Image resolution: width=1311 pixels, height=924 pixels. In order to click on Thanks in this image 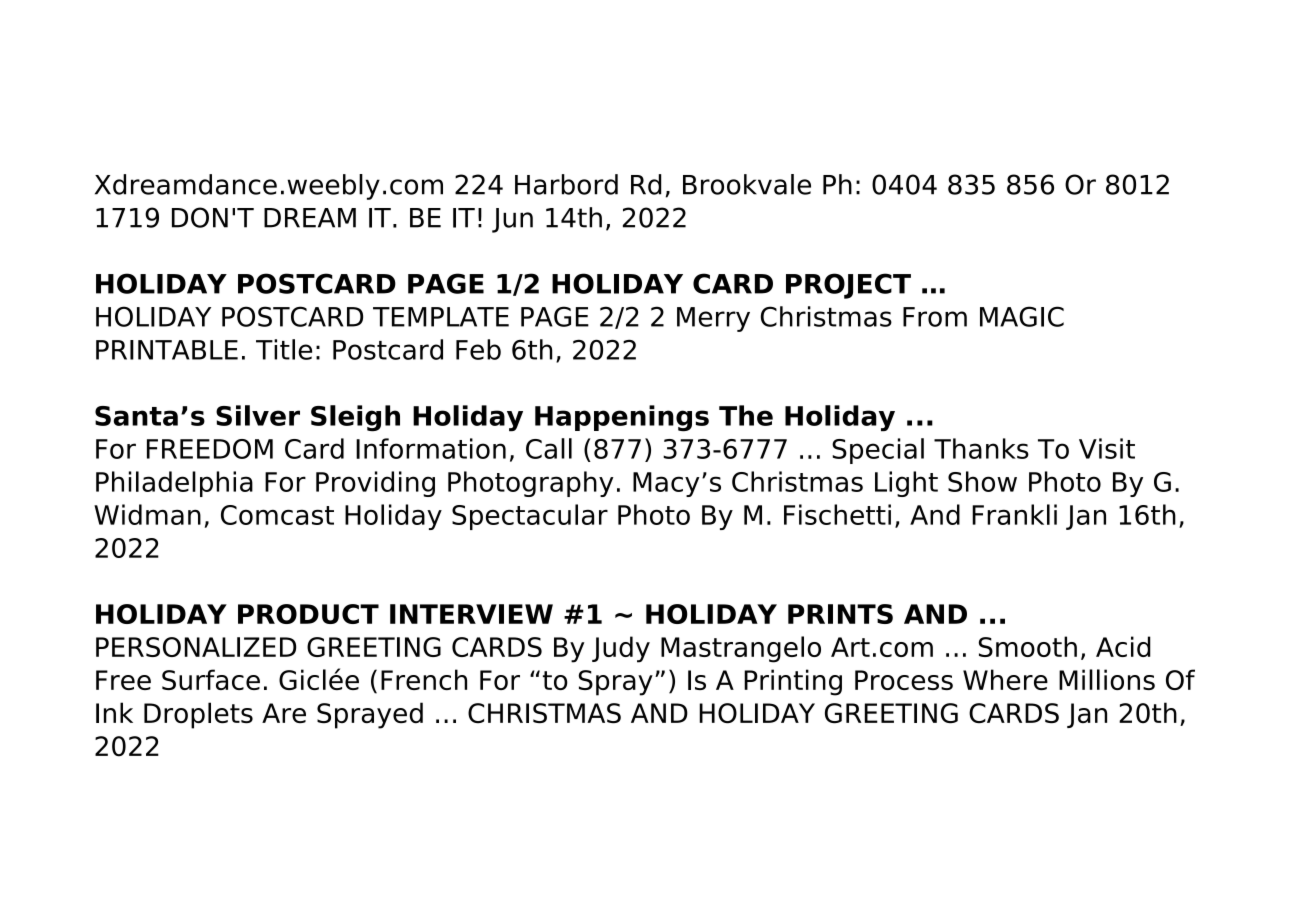, I will do `click(981, 448)`.
